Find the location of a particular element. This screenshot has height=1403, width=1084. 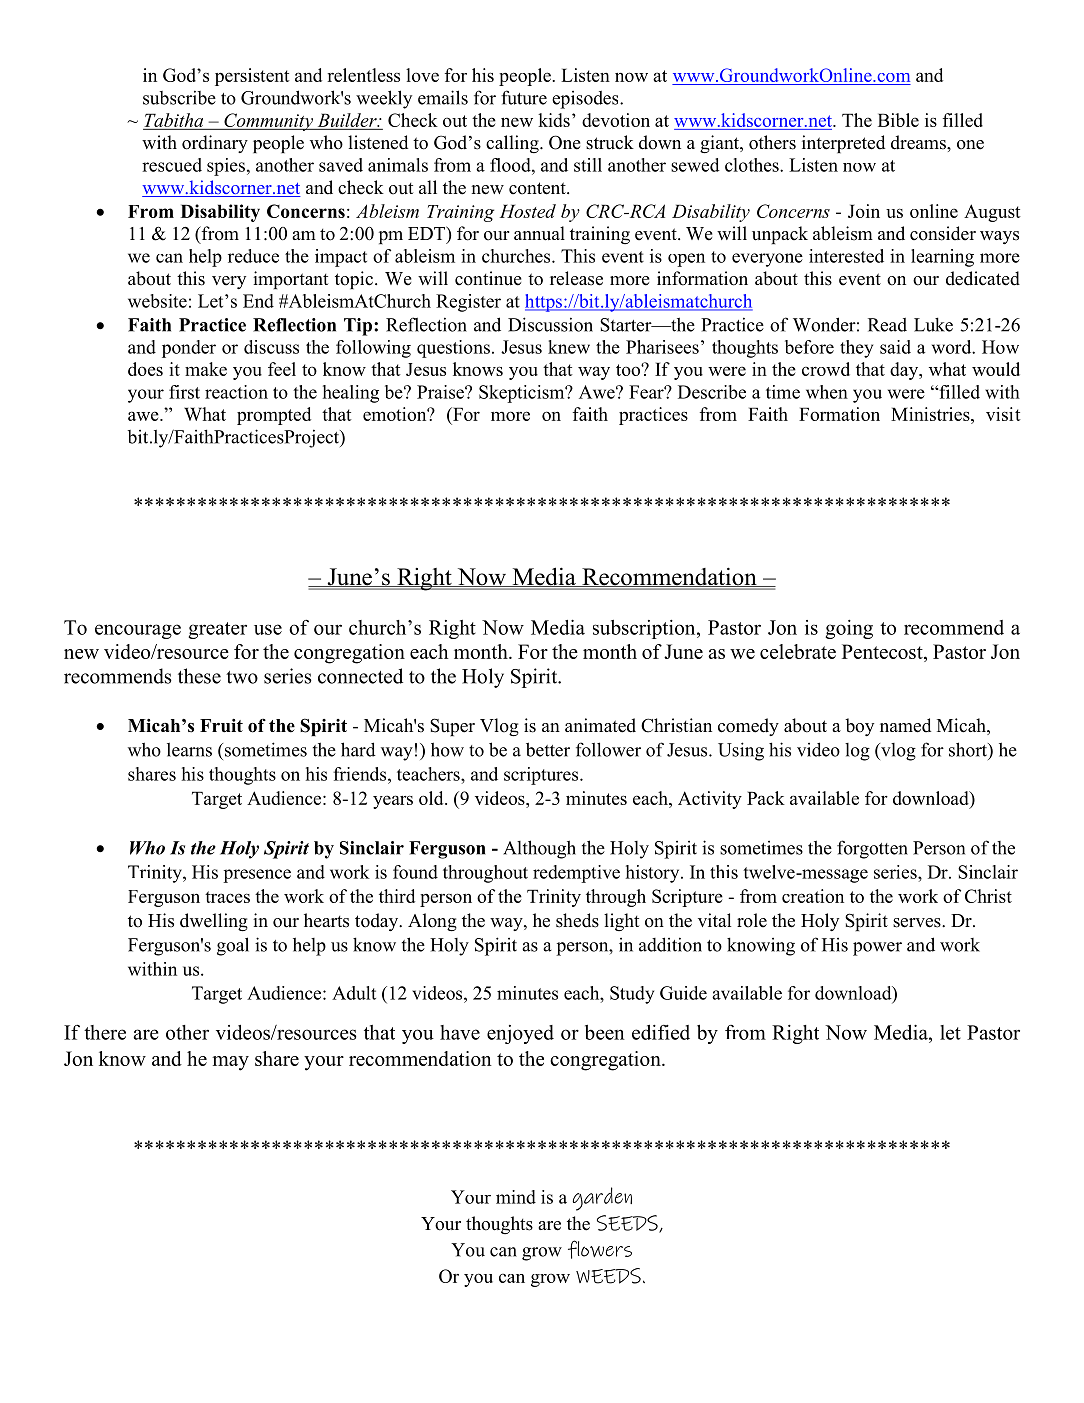

Pentecost is located at coordinates (883, 653).
